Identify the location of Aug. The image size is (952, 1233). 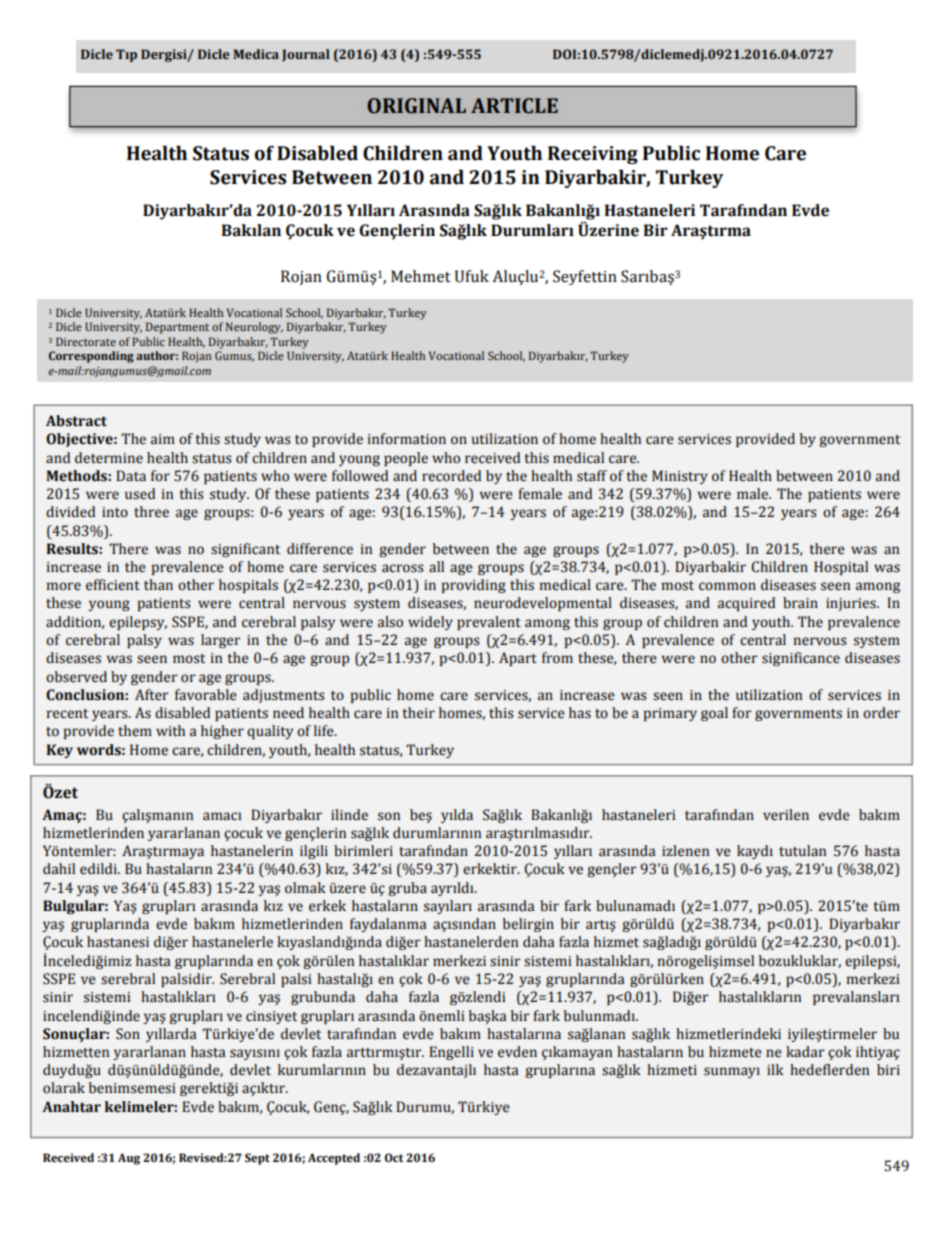
(129, 1159).
